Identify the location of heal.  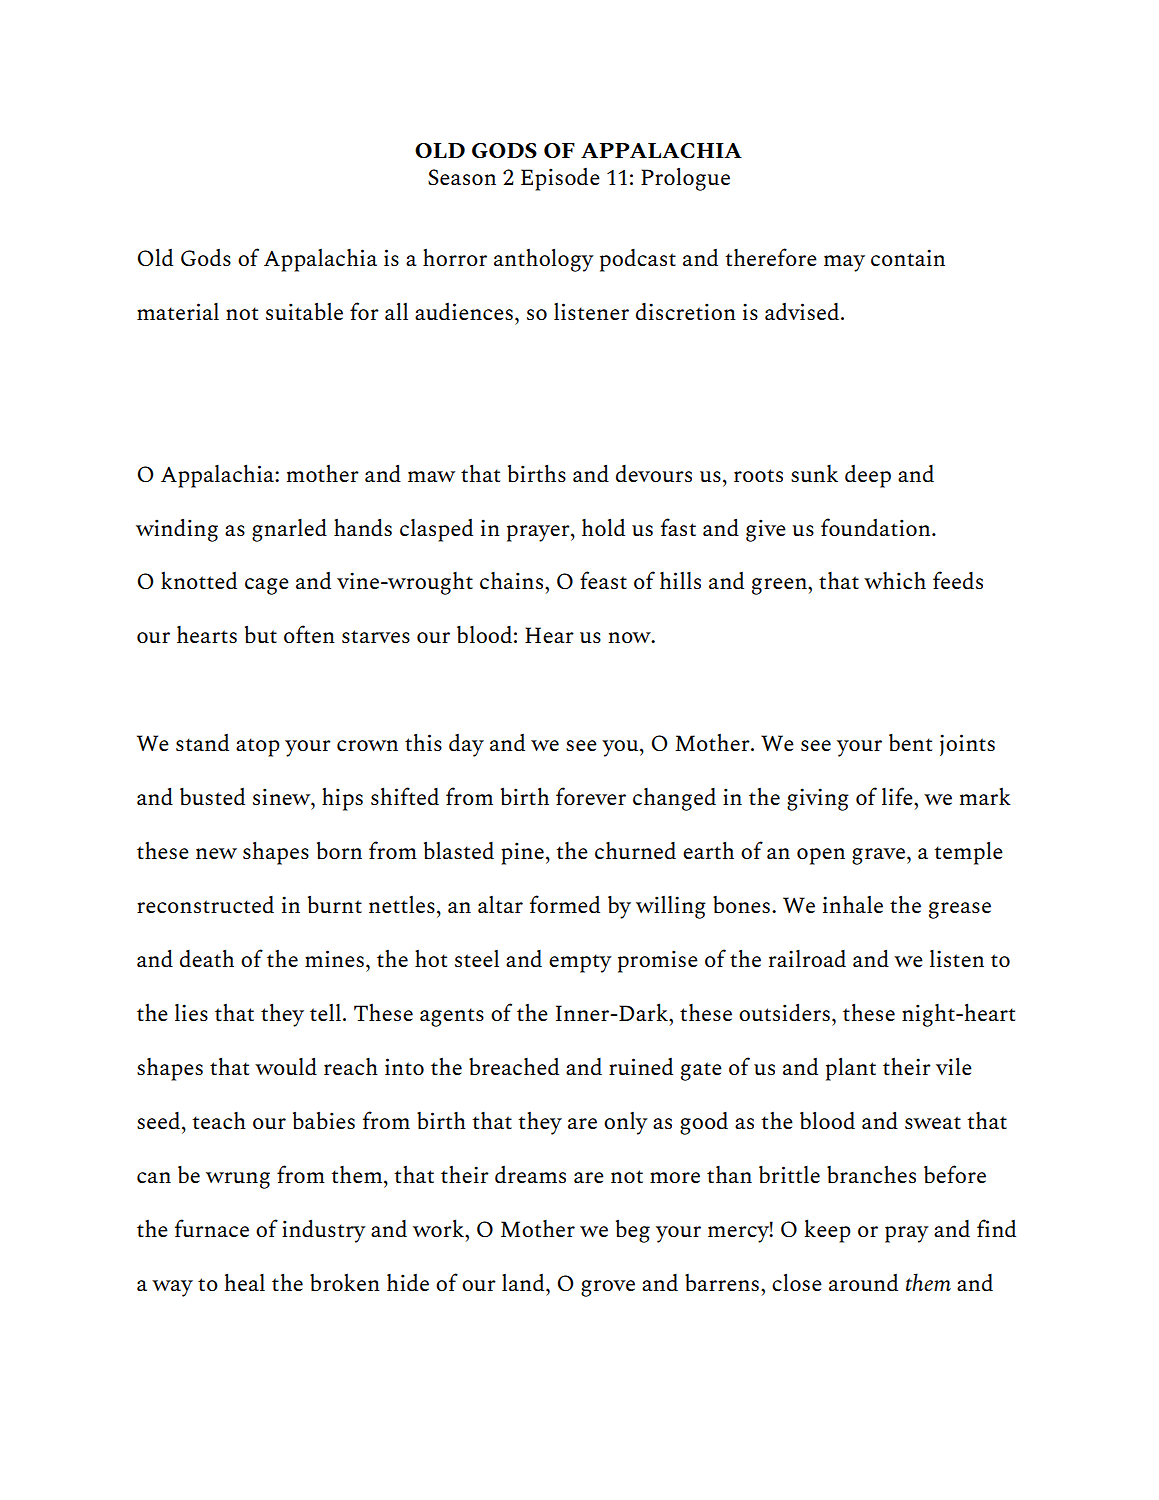
(245, 1282).
